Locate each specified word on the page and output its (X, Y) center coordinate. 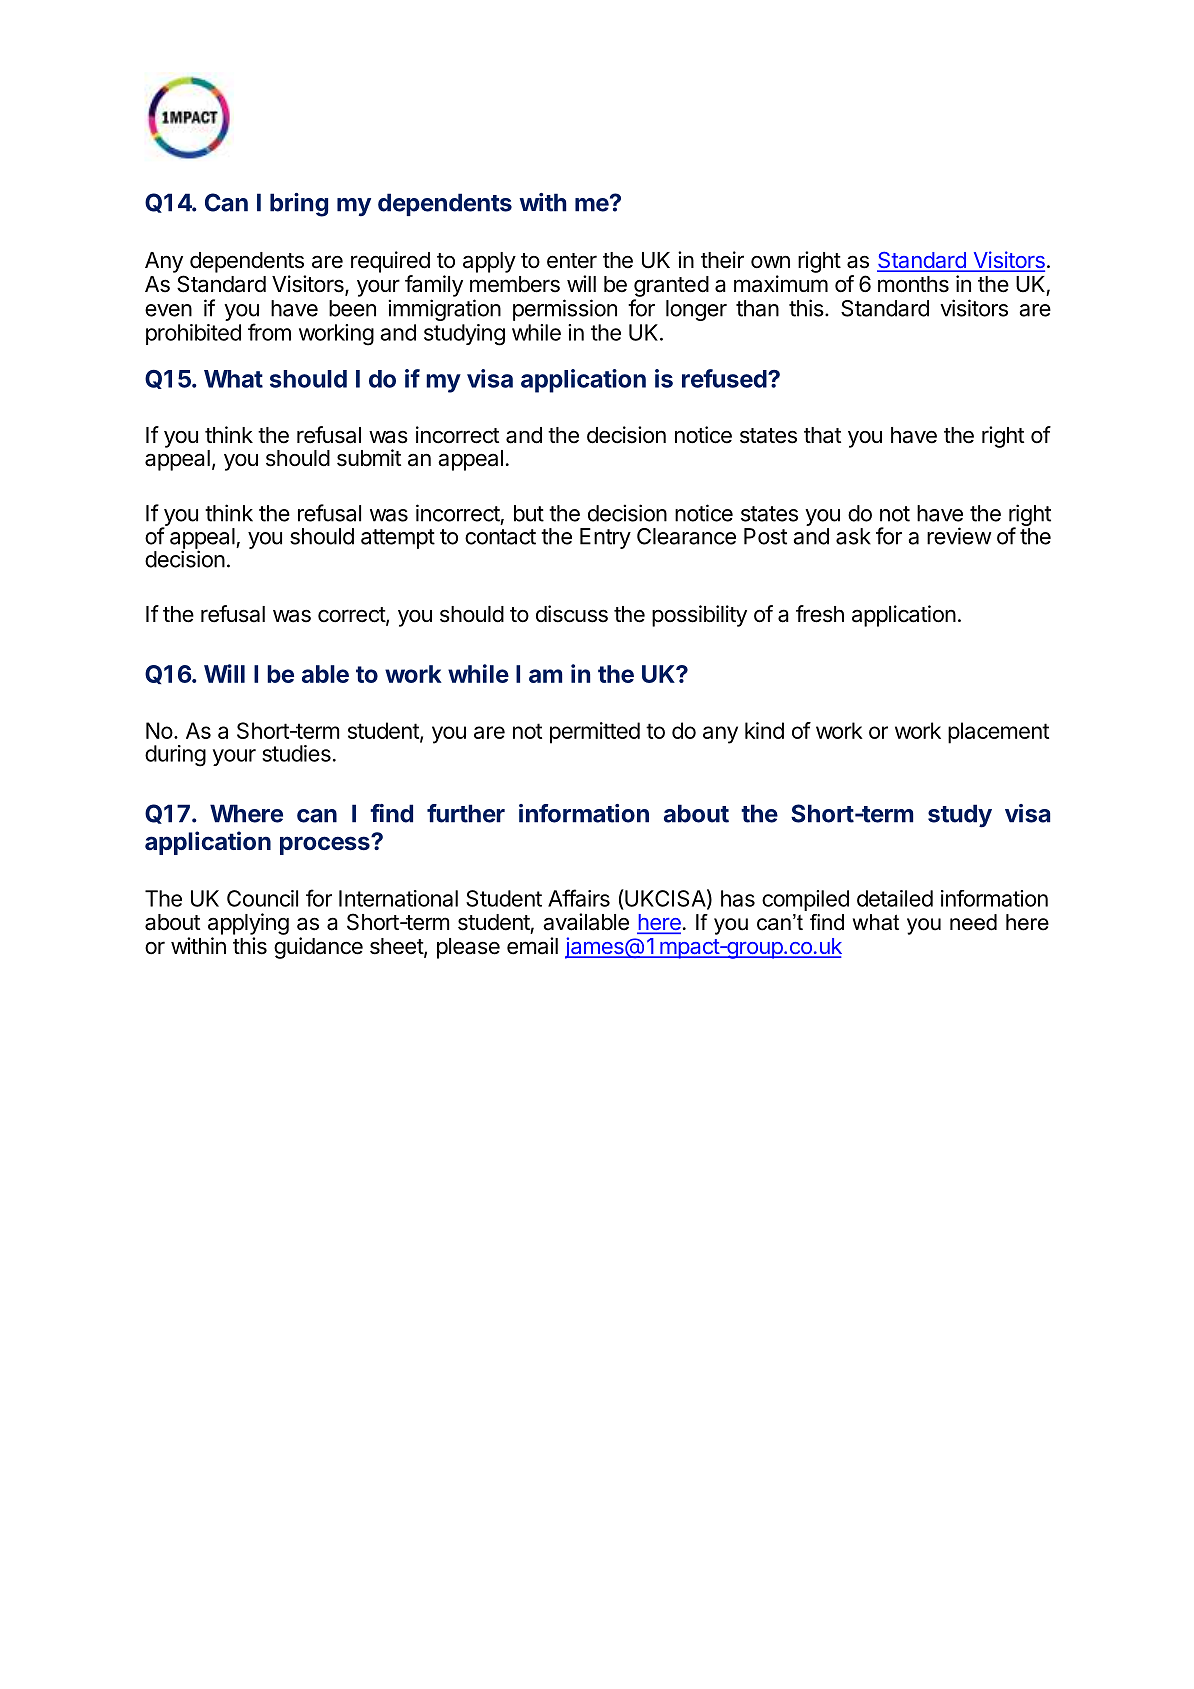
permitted (595, 733)
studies (296, 753)
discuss (572, 614)
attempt (398, 539)
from (269, 332)
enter (572, 261)
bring (299, 205)
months (913, 284)
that (822, 435)
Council (262, 898)
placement (998, 733)
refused (724, 378)
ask (853, 536)
